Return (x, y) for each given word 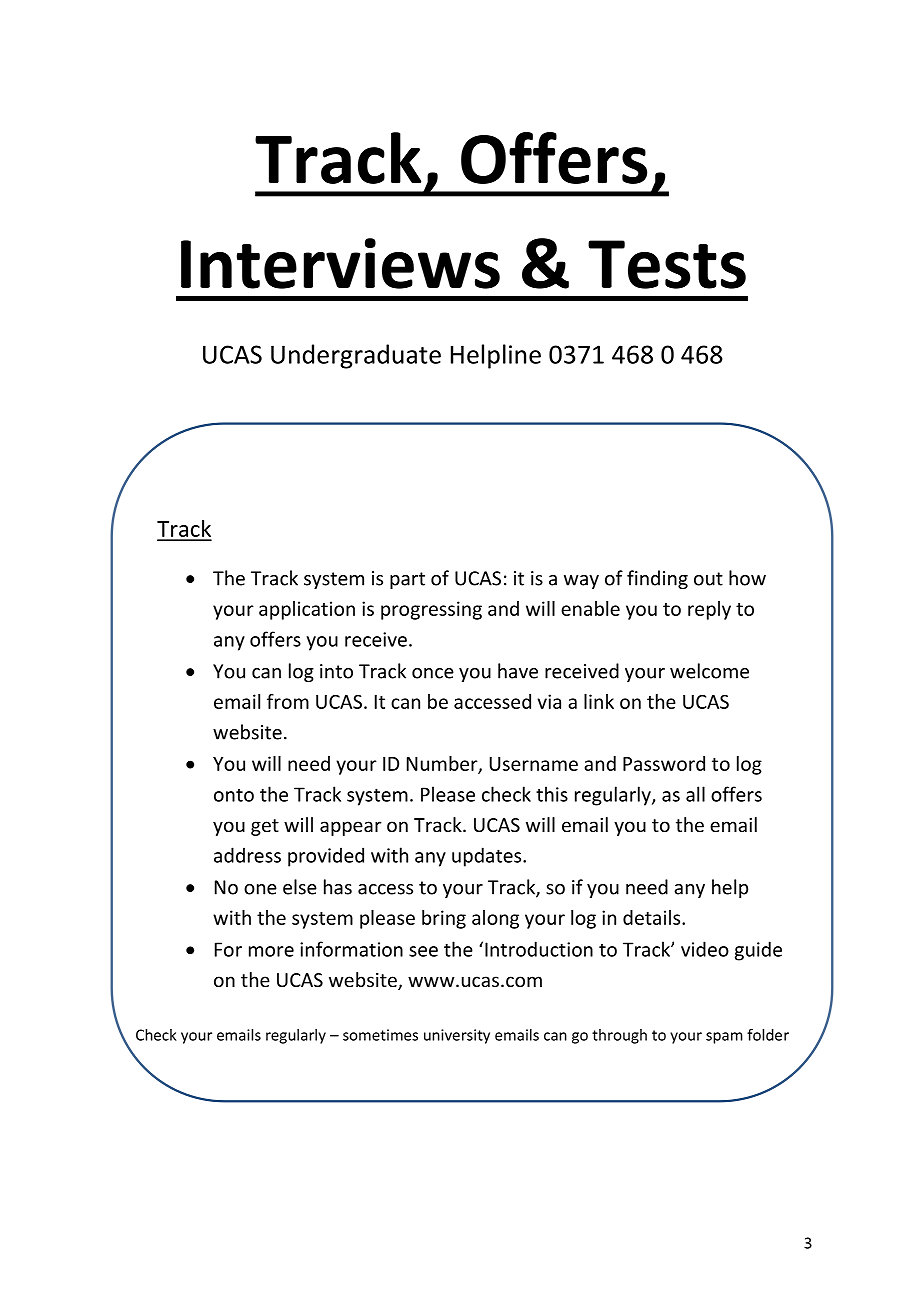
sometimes (380, 1035)
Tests (667, 264)
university (457, 1036)
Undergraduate (356, 356)
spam (724, 1038)
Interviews (340, 263)
